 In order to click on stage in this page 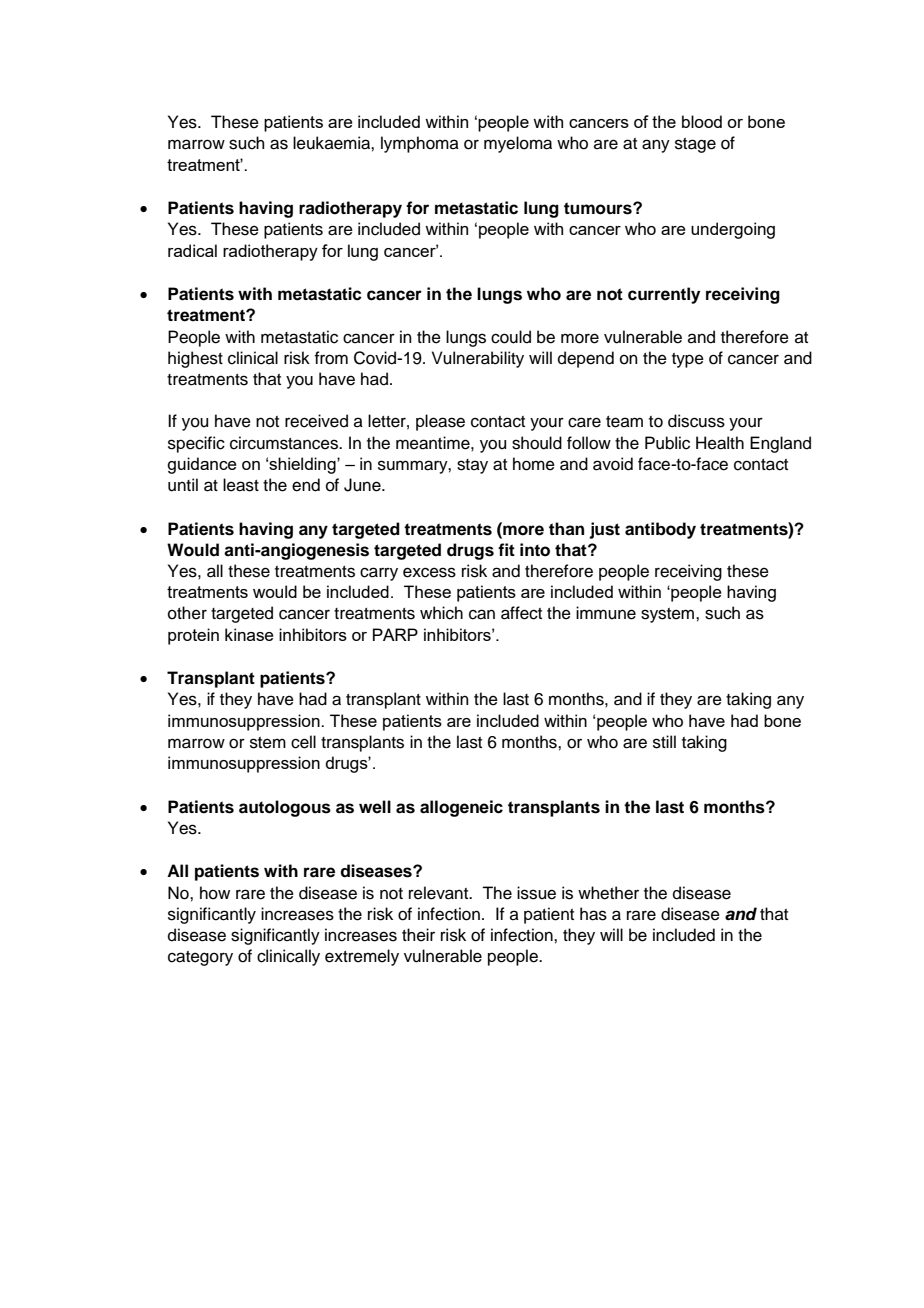, I will do `click(695, 145)`.
